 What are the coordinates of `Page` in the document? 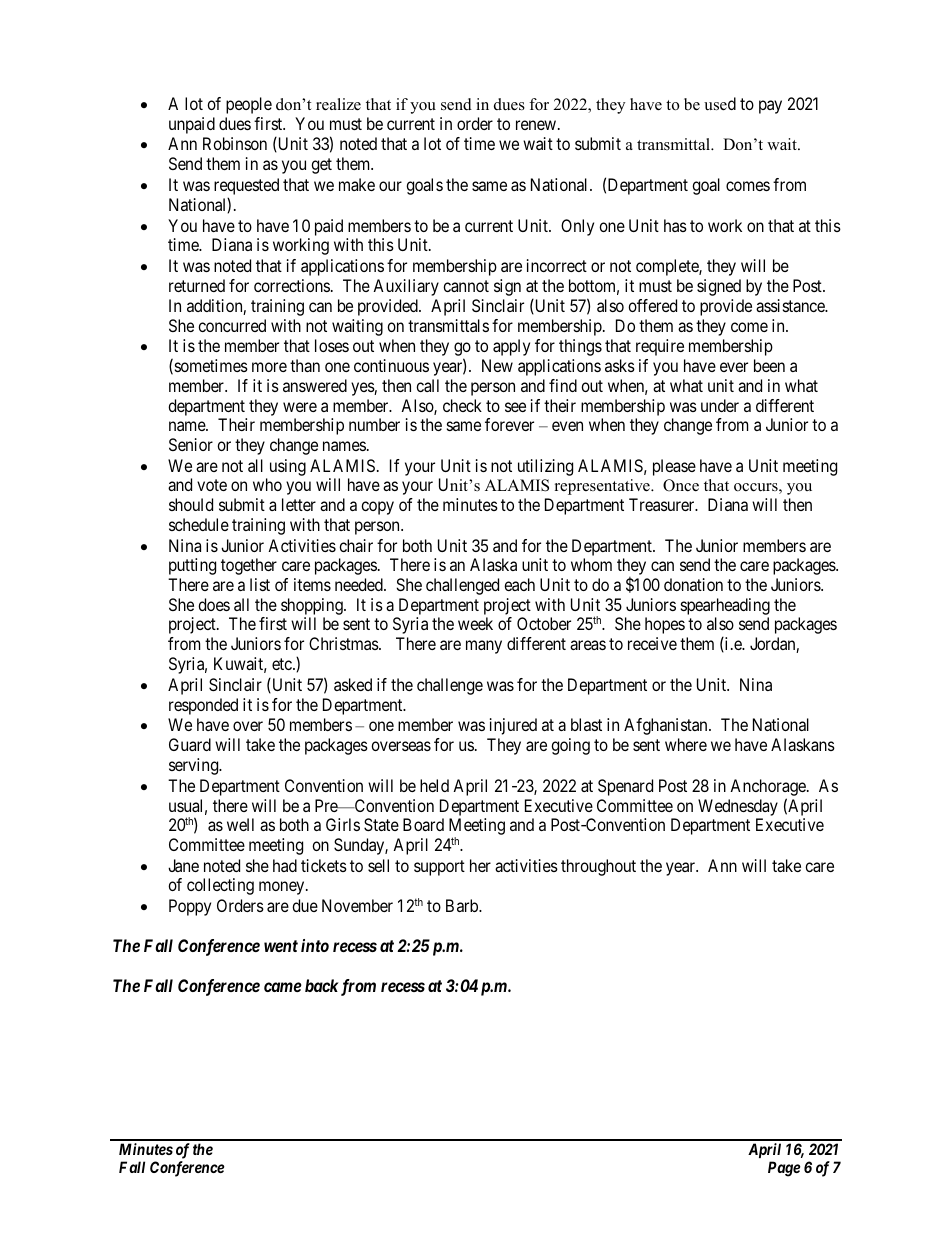 It's located at (784, 1169).
